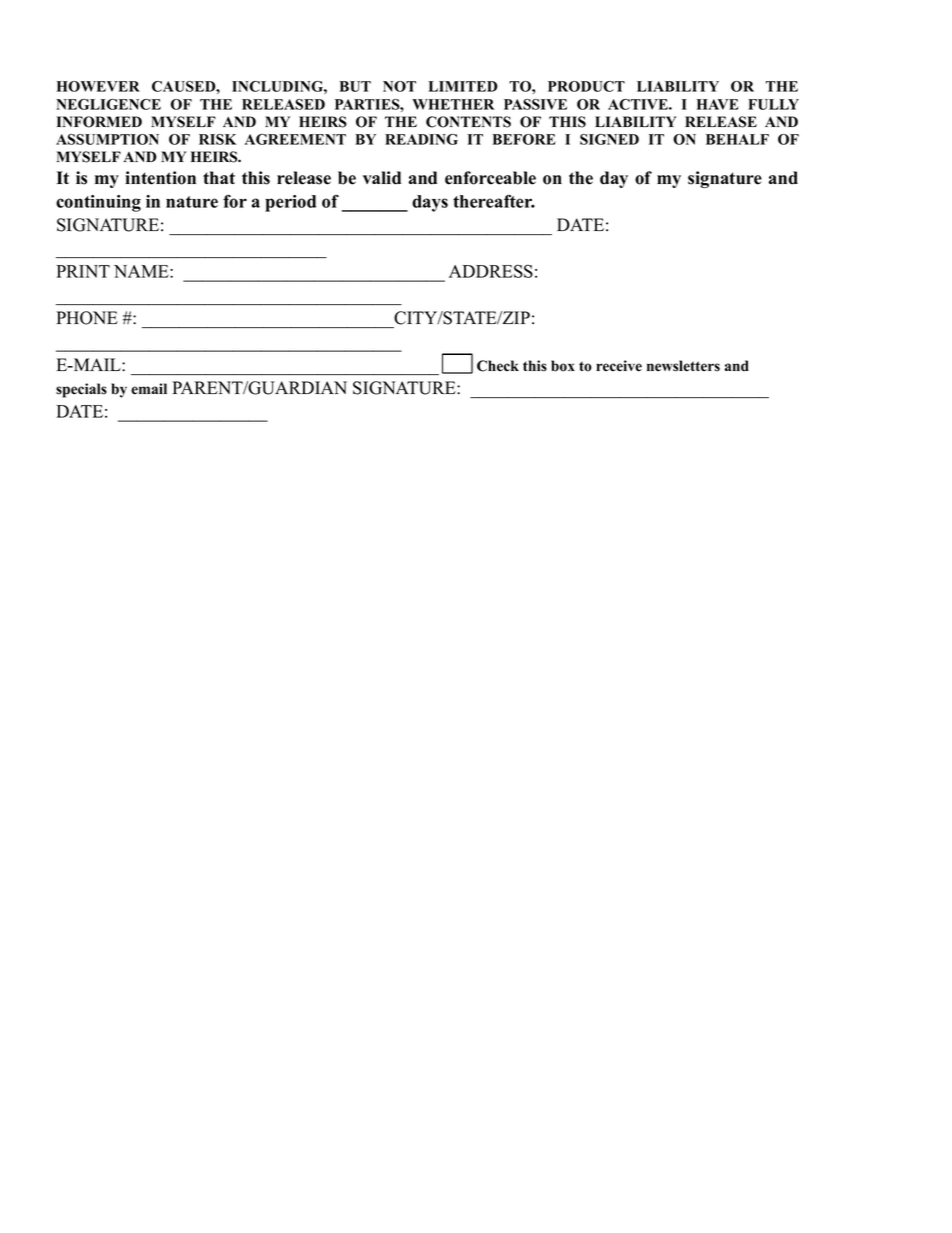  Describe the element at coordinates (494, 201) in the image. I see `thereafter` at that location.
